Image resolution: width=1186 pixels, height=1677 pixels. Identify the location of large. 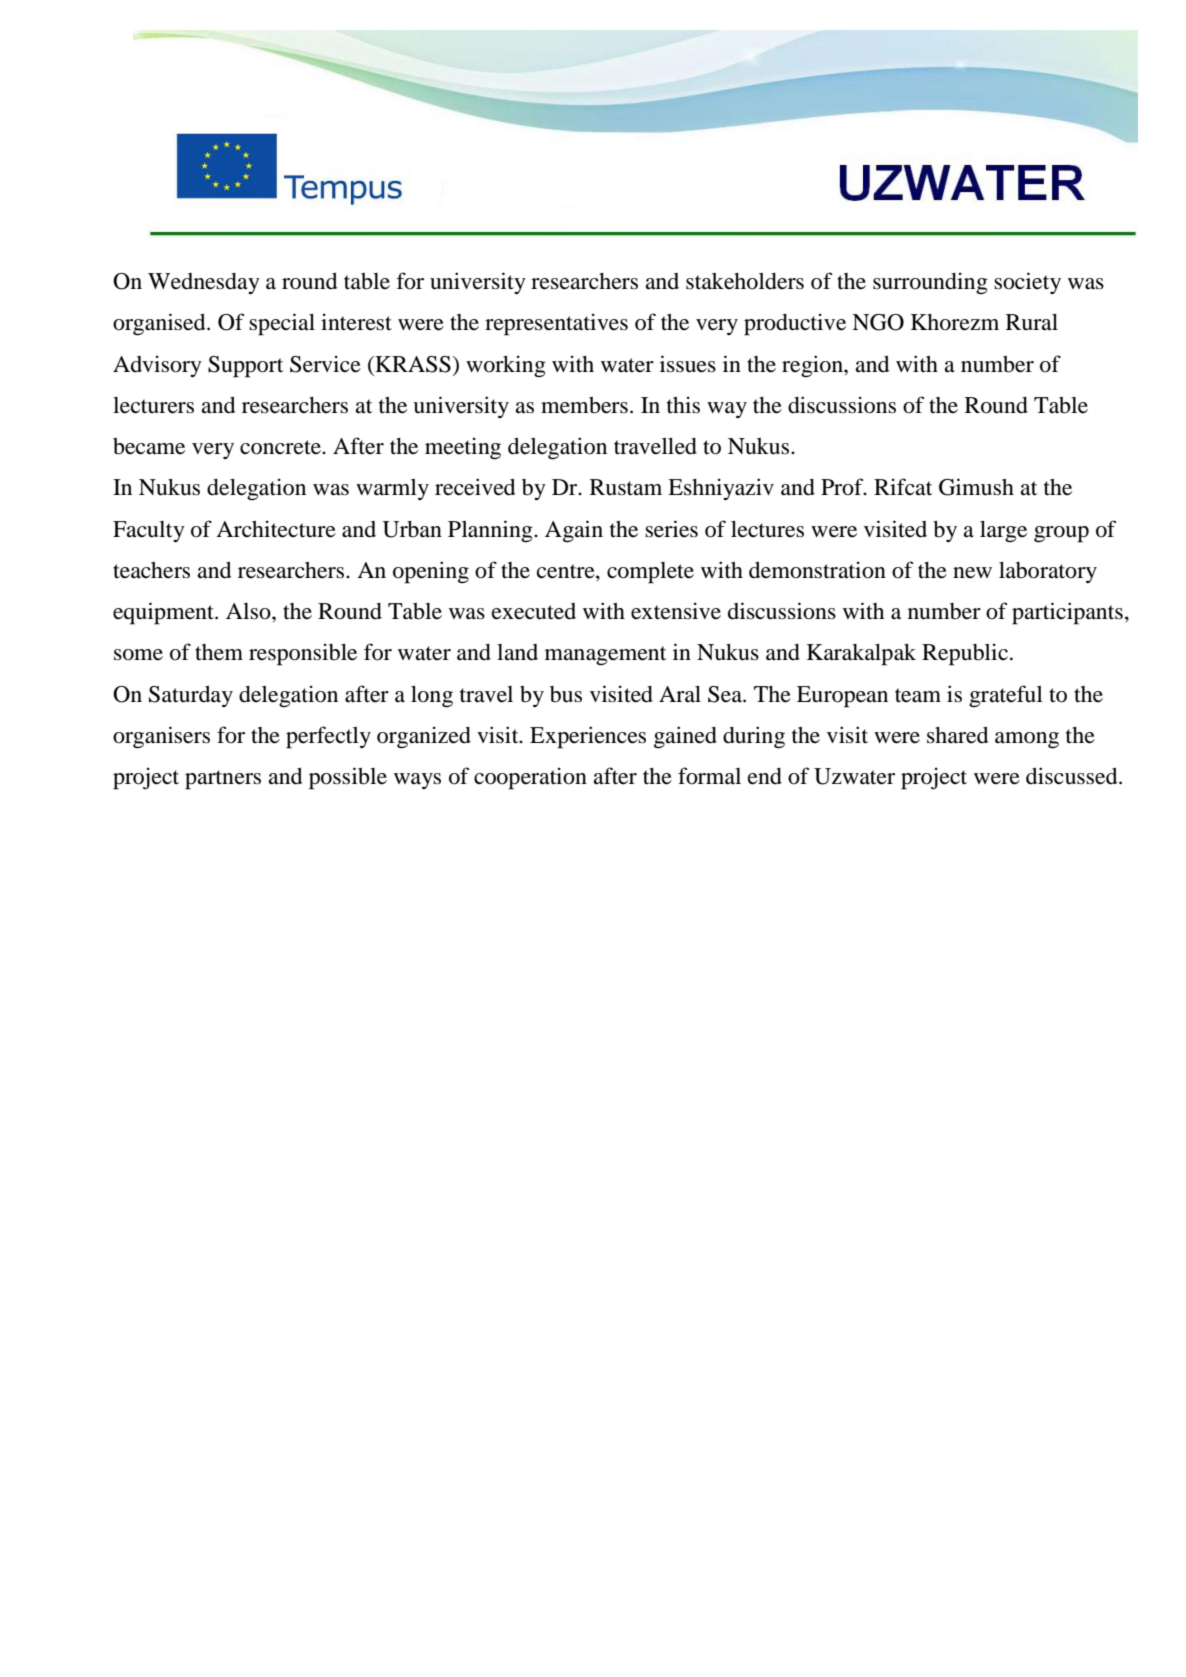
(1003, 532).
